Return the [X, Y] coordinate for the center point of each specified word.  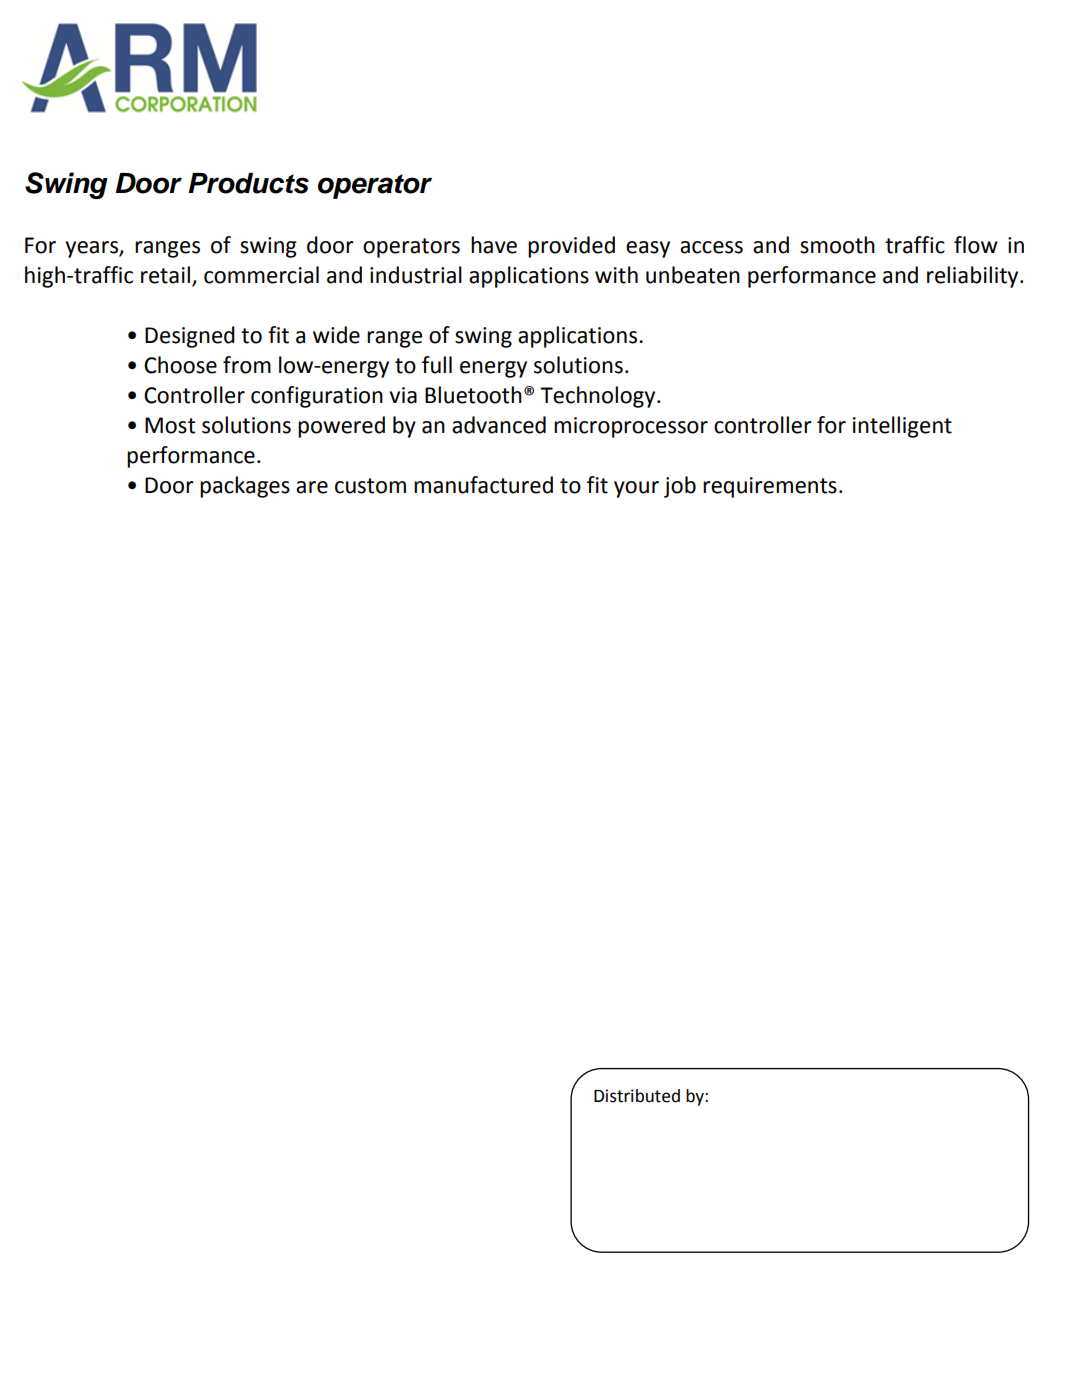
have [494, 245]
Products [248, 183]
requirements [770, 487]
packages [245, 487]
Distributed [637, 1096]
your [636, 489]
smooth [837, 245]
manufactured [483, 485]
